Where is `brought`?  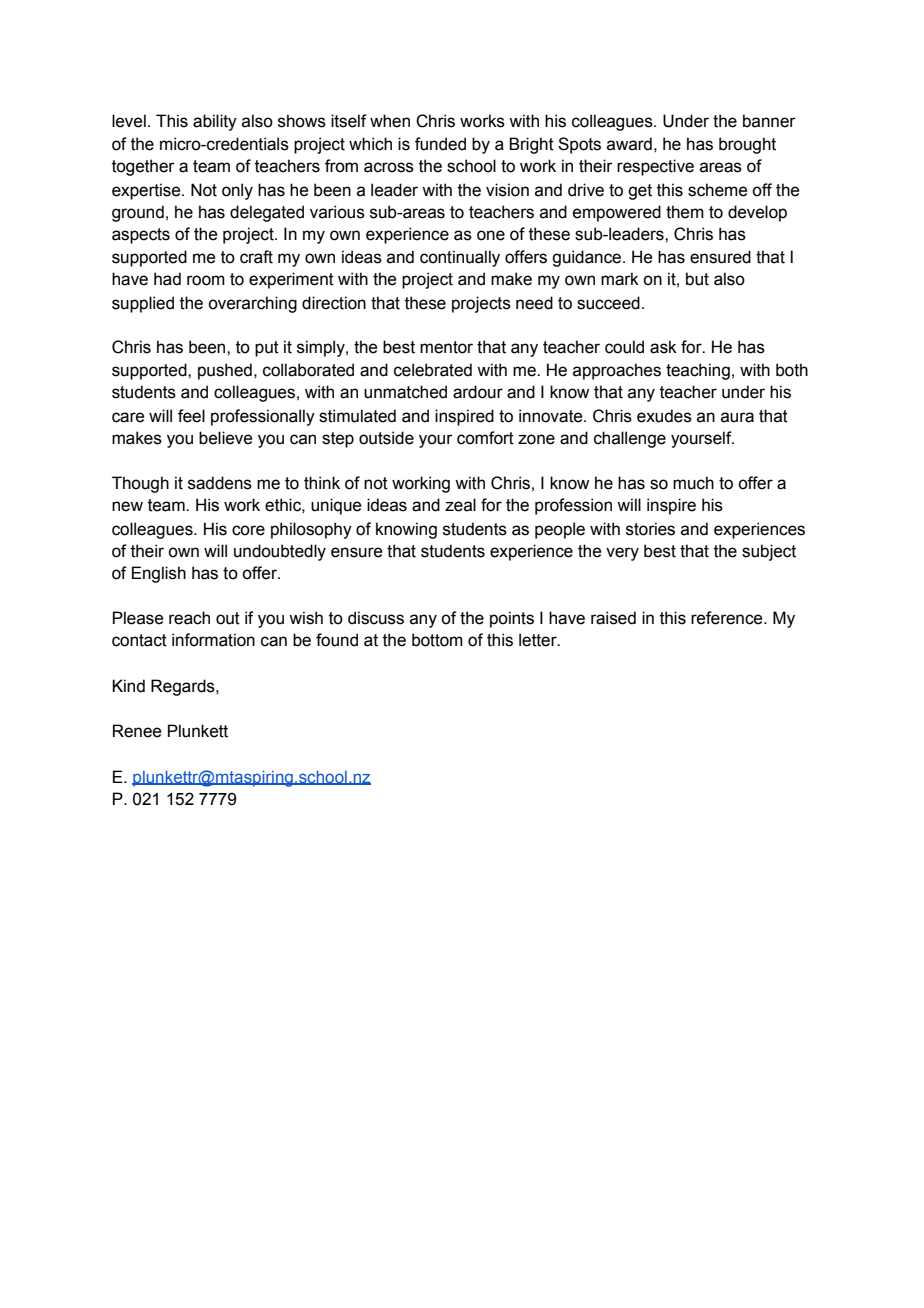
brought is located at coordinates (747, 145).
